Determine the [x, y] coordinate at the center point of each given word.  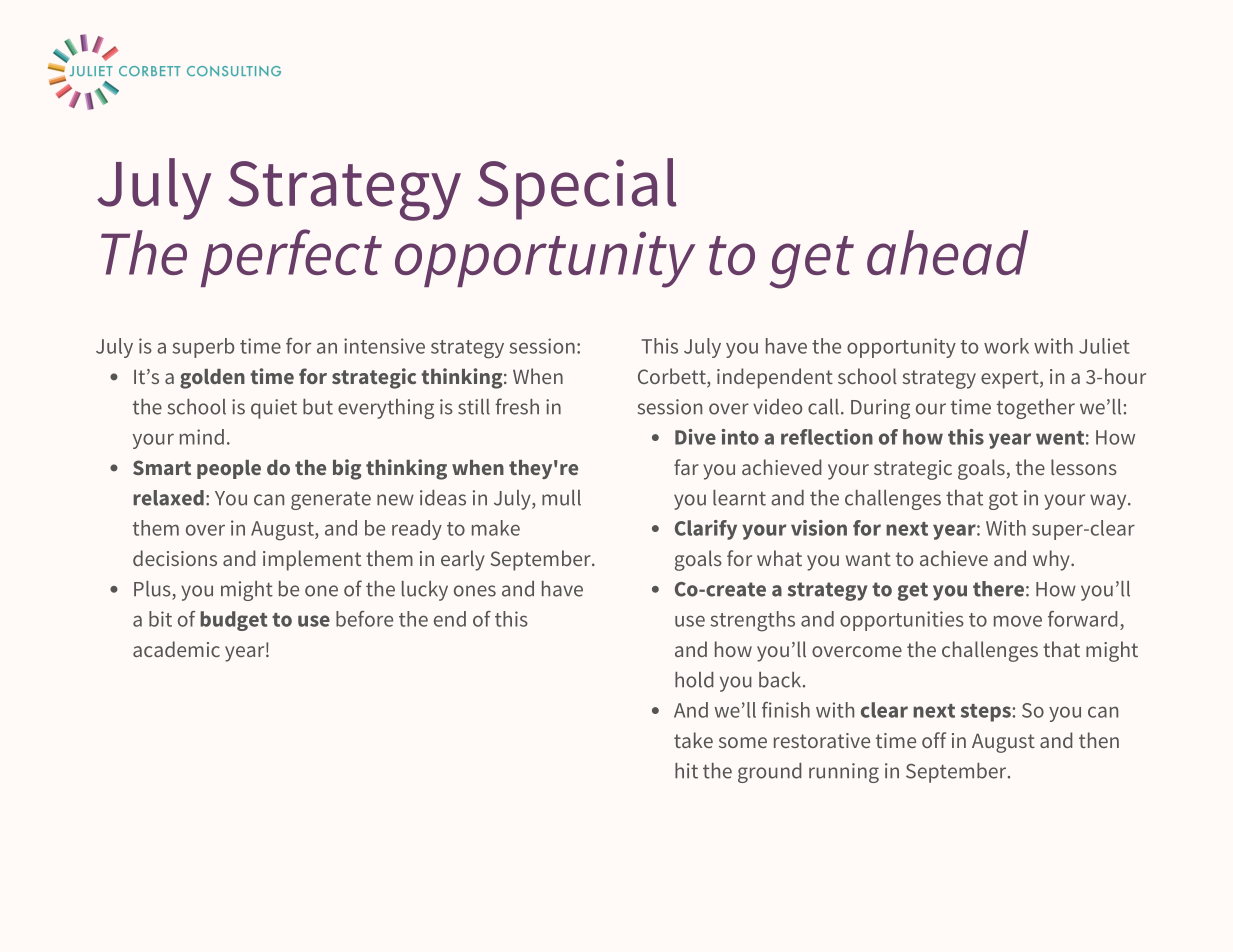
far [686, 467]
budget [233, 621]
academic [176, 649]
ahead [947, 252]
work [1006, 346]
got [1003, 501]
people [229, 469]
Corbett [673, 377]
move [1018, 621]
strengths [753, 621]
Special [577, 189]
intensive [384, 346]
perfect [291, 258]
